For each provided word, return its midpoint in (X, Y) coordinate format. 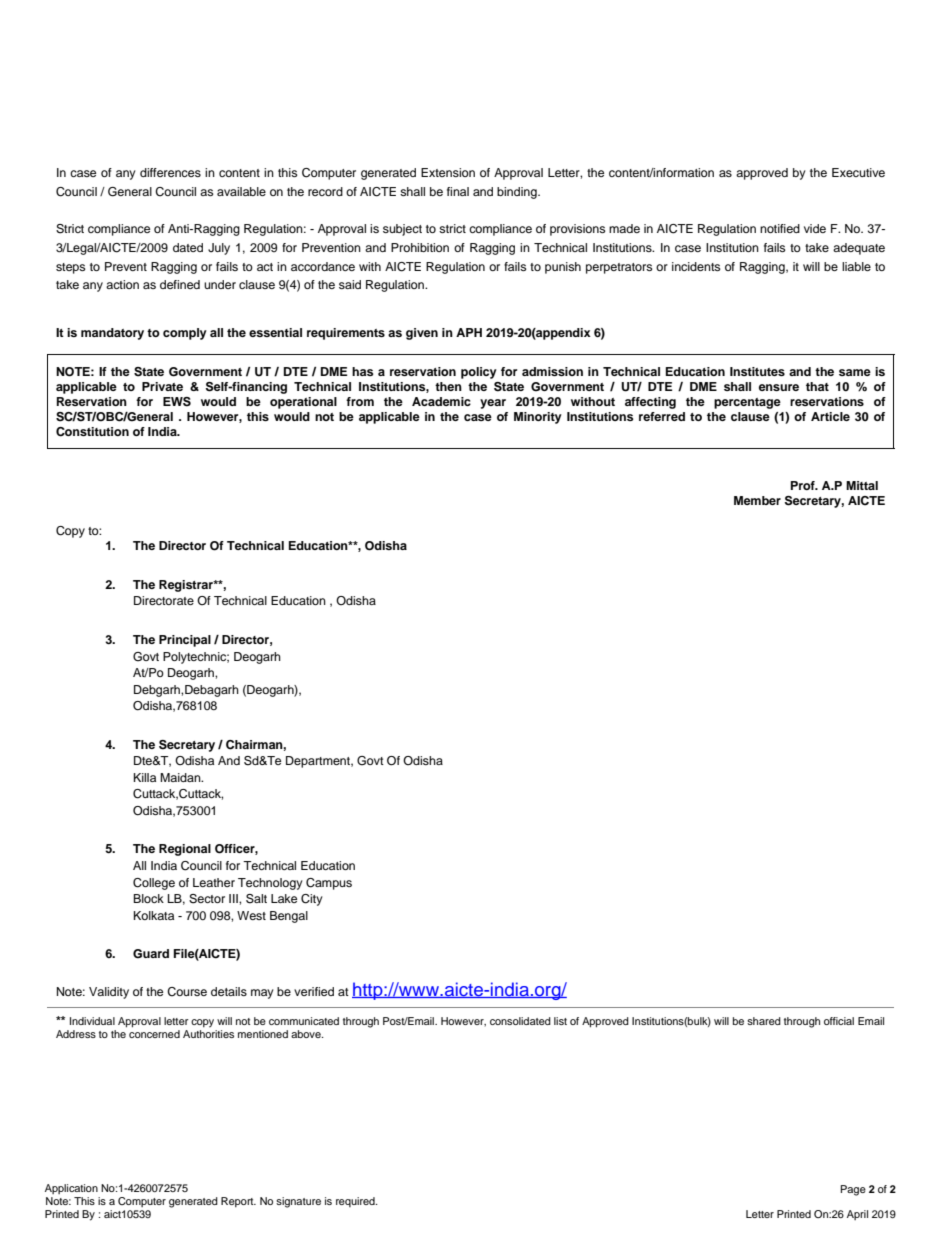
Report (238, 1202)
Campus (329, 884)
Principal (185, 641)
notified (780, 228)
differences (170, 172)
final (458, 191)
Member (757, 500)
